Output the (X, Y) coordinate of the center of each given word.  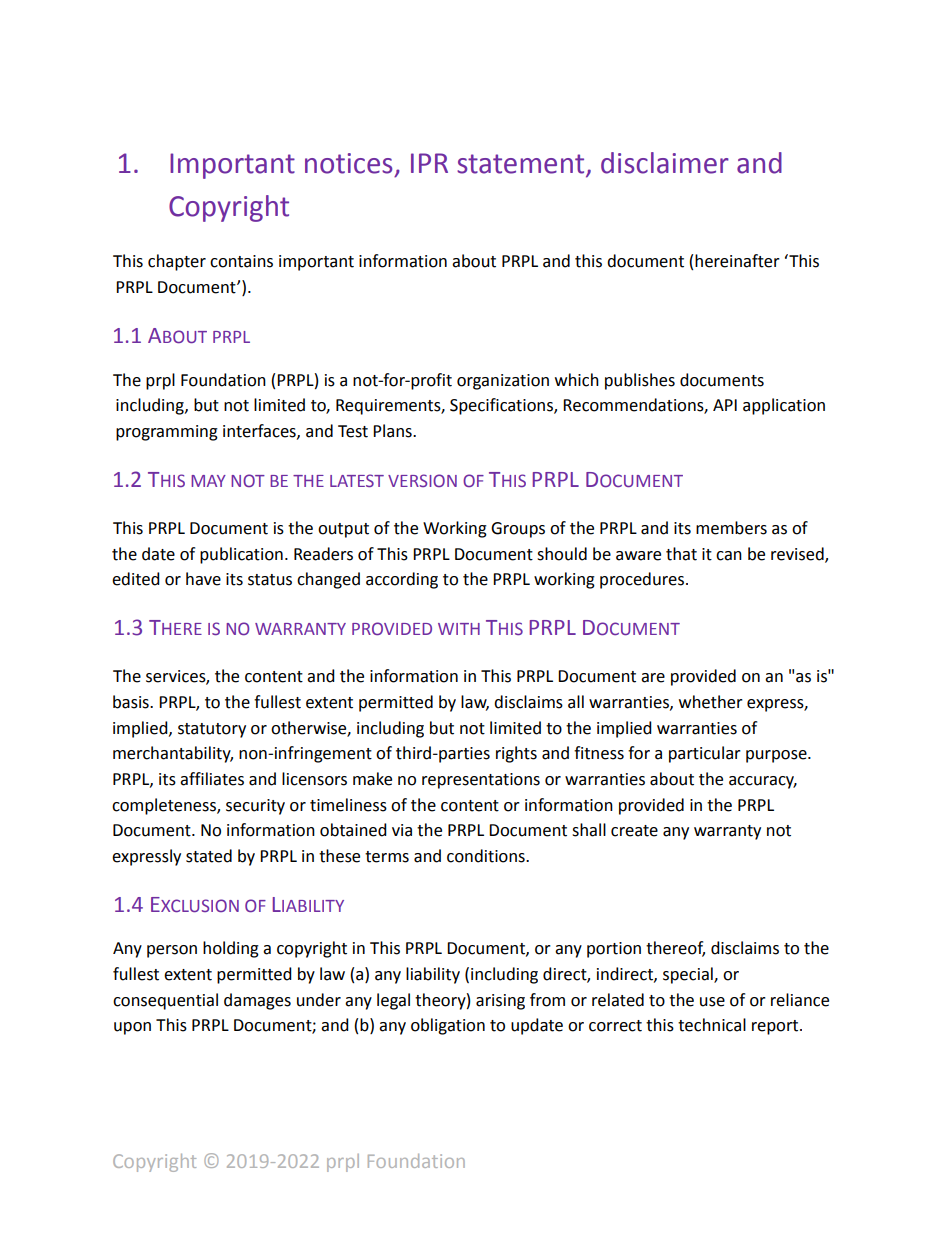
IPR (429, 163)
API (725, 405)
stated (209, 856)
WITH (459, 629)
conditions (487, 856)
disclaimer (665, 163)
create (634, 831)
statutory (212, 730)
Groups (518, 530)
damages (257, 1001)
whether (711, 702)
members (731, 528)
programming (167, 433)
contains (241, 261)
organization (503, 382)
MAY (208, 481)
